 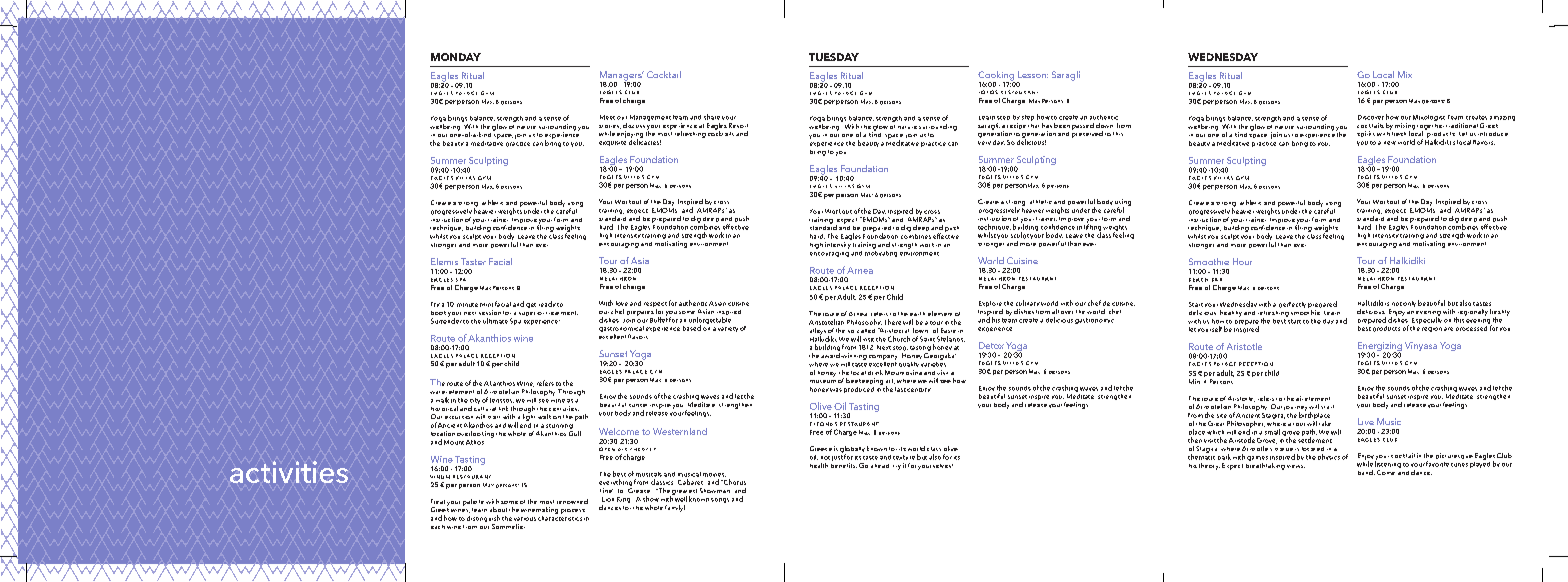 What do you see at coordinates (1409, 304) in the document?
I see `only` at bounding box center [1409, 304].
